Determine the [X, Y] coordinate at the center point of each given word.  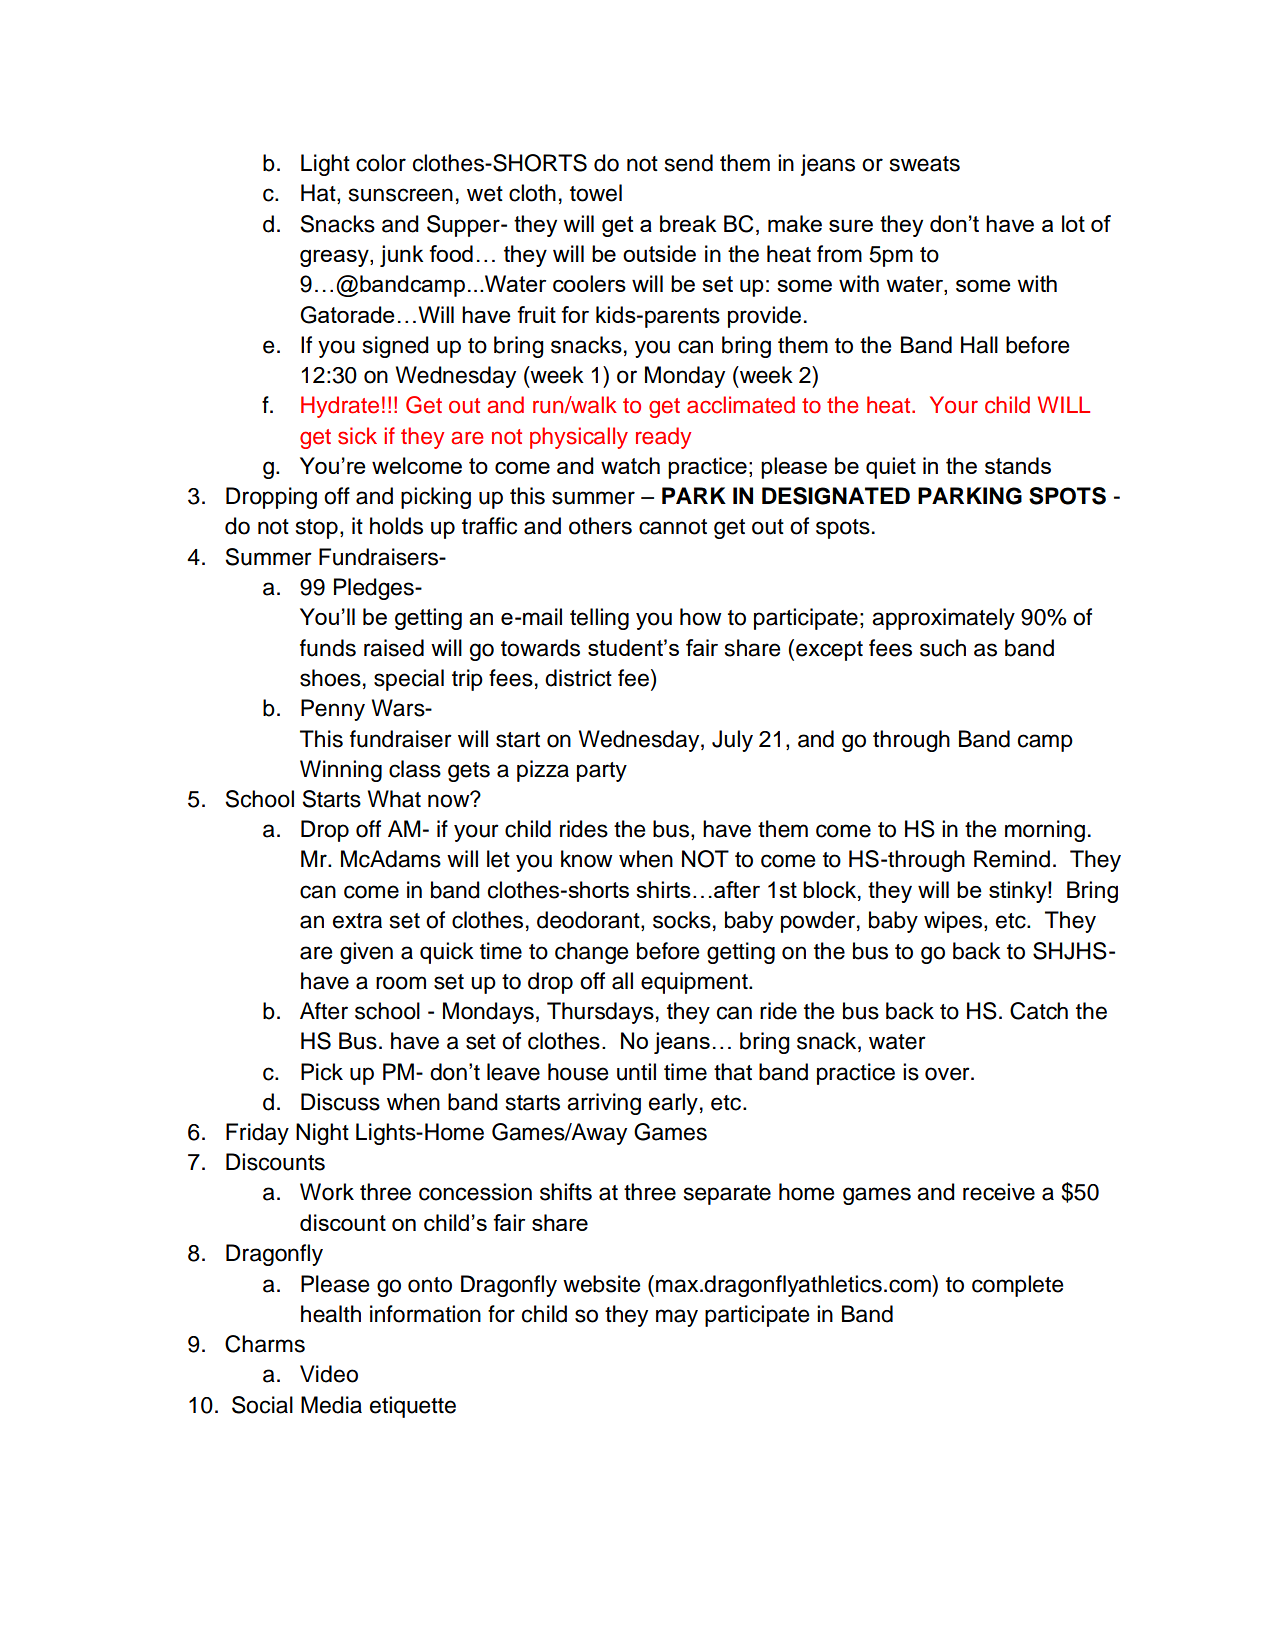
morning [1045, 831]
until [636, 1072]
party [602, 772]
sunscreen [401, 195]
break [688, 223]
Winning [341, 771]
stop [317, 529]
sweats [925, 164]
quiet [891, 468]
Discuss [340, 1102]
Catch [1039, 1011]
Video [329, 1374]
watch [630, 465]
